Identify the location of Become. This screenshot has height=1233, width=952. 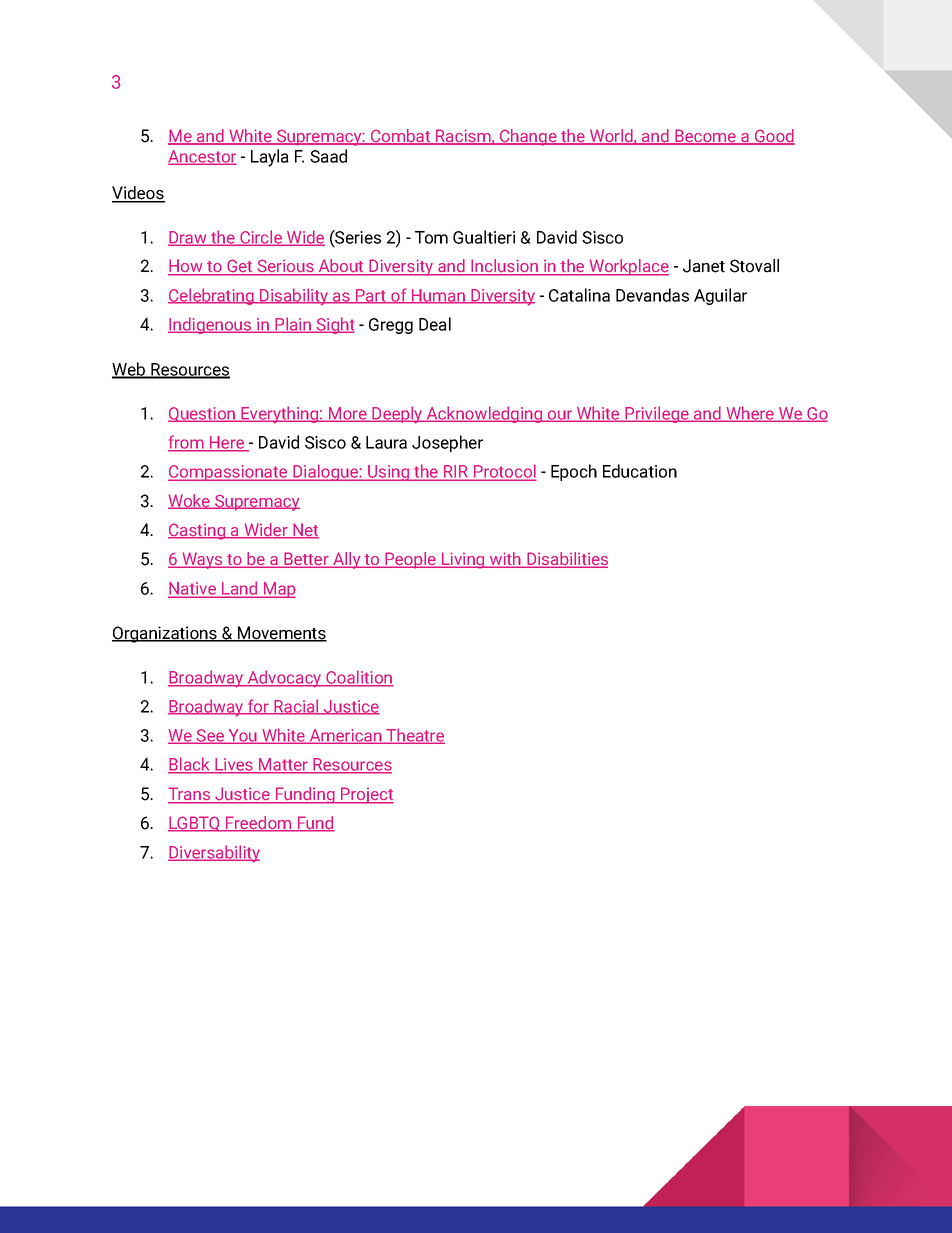
(705, 136).
